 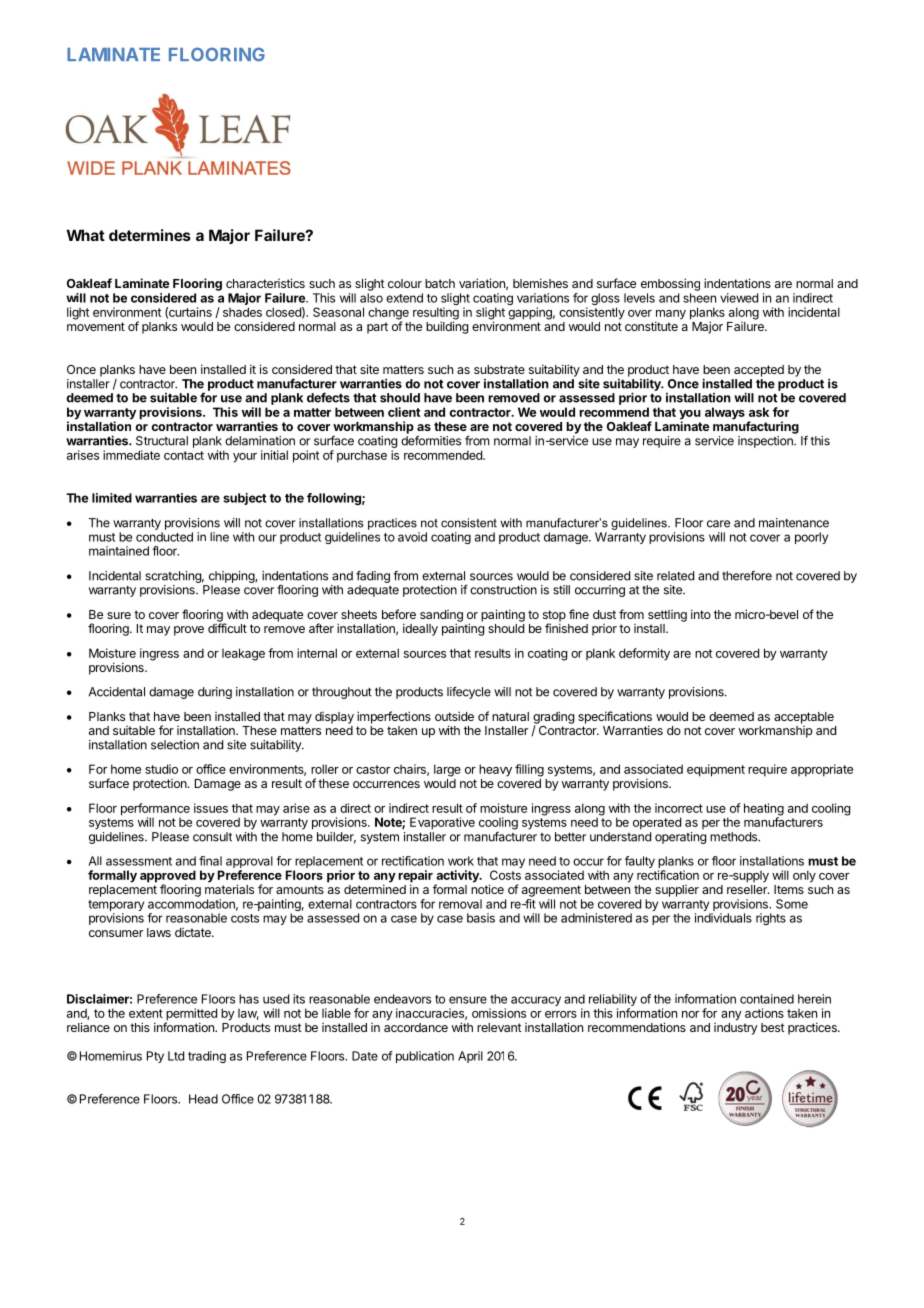 I want to click on April, so click(x=470, y=1057).
